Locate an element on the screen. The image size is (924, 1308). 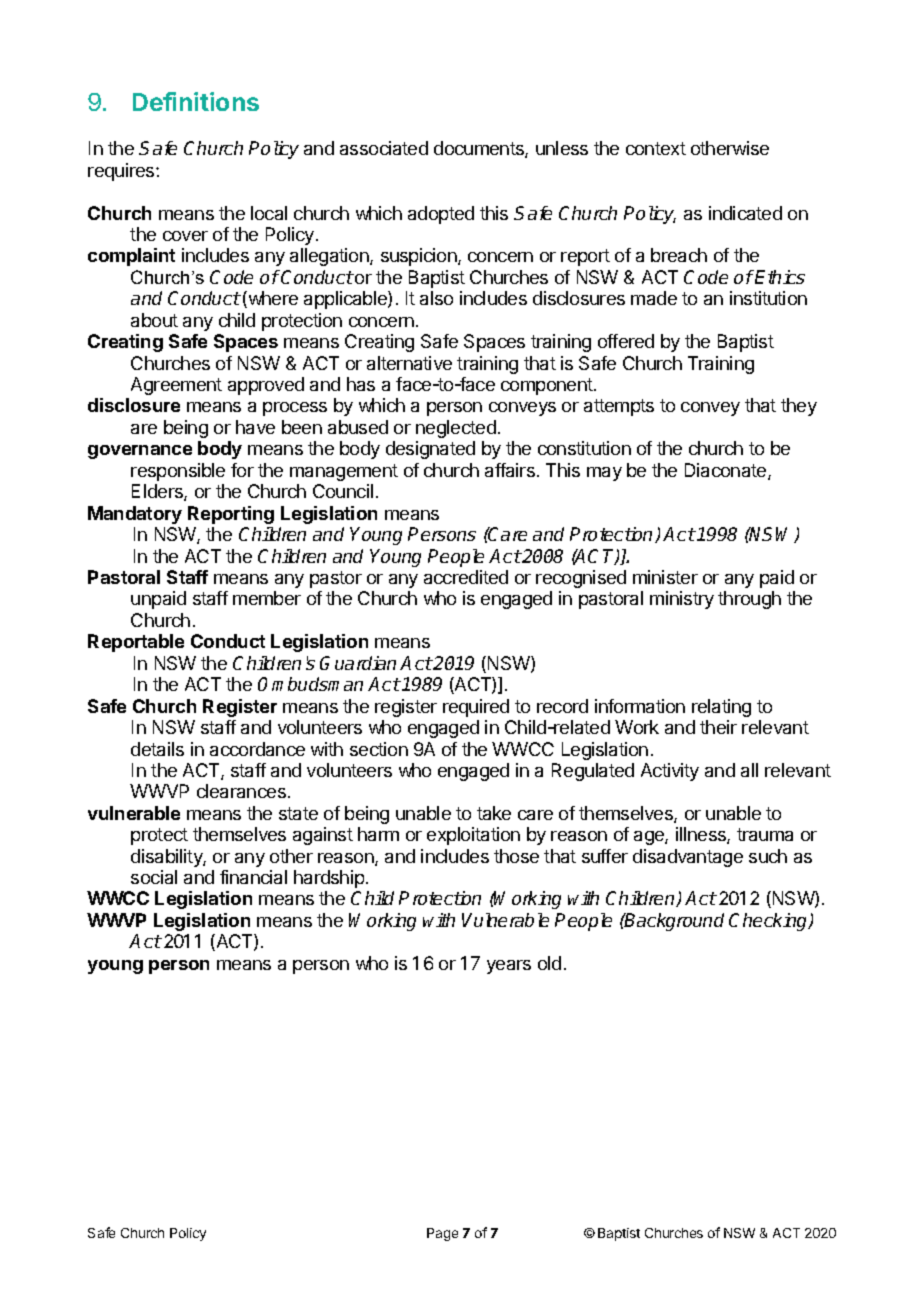
they is located at coordinates (799, 407).
